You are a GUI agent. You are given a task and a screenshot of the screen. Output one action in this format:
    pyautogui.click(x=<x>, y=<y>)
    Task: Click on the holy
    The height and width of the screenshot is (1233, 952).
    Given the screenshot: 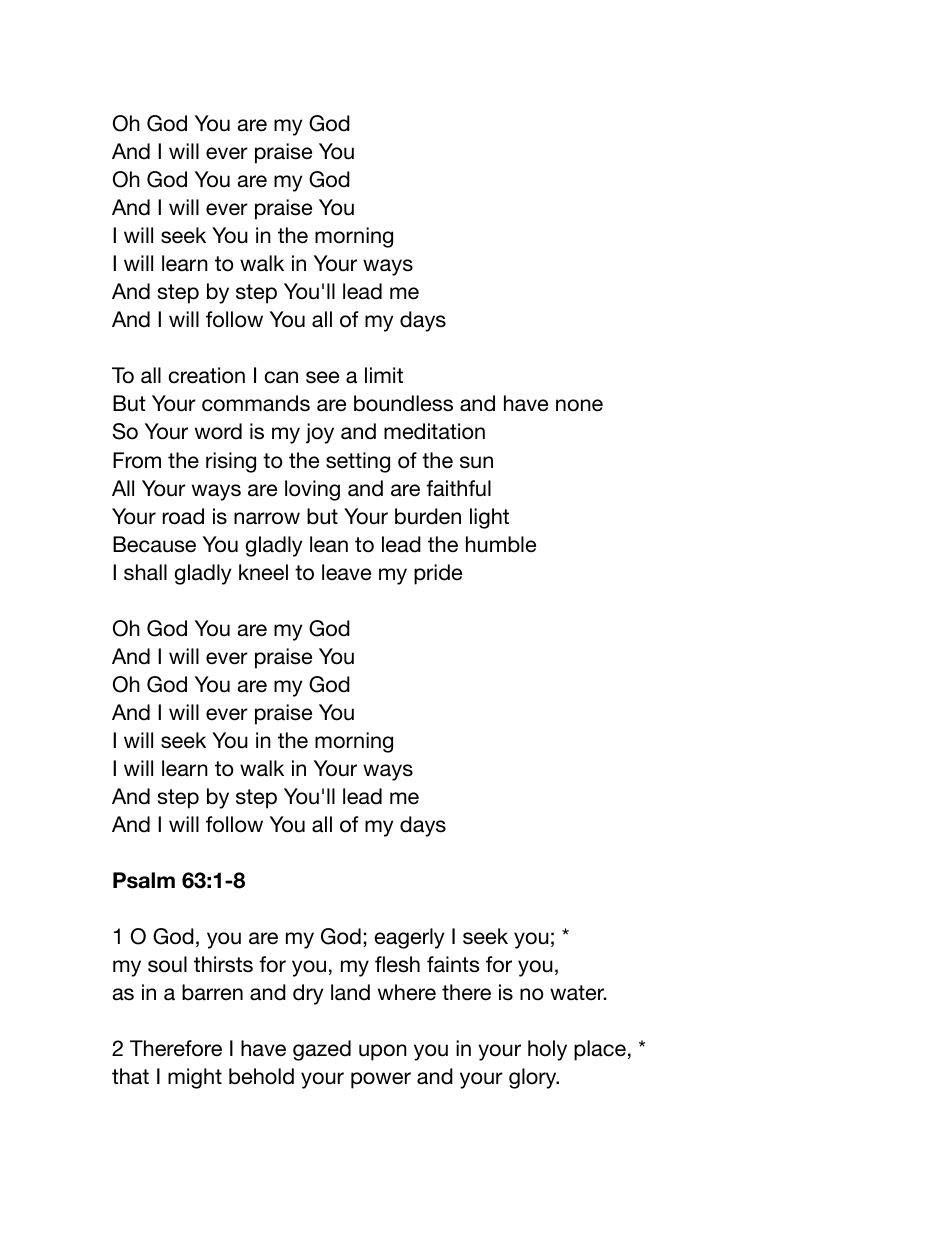 What is the action you would take?
    pyautogui.click(x=547, y=1050)
